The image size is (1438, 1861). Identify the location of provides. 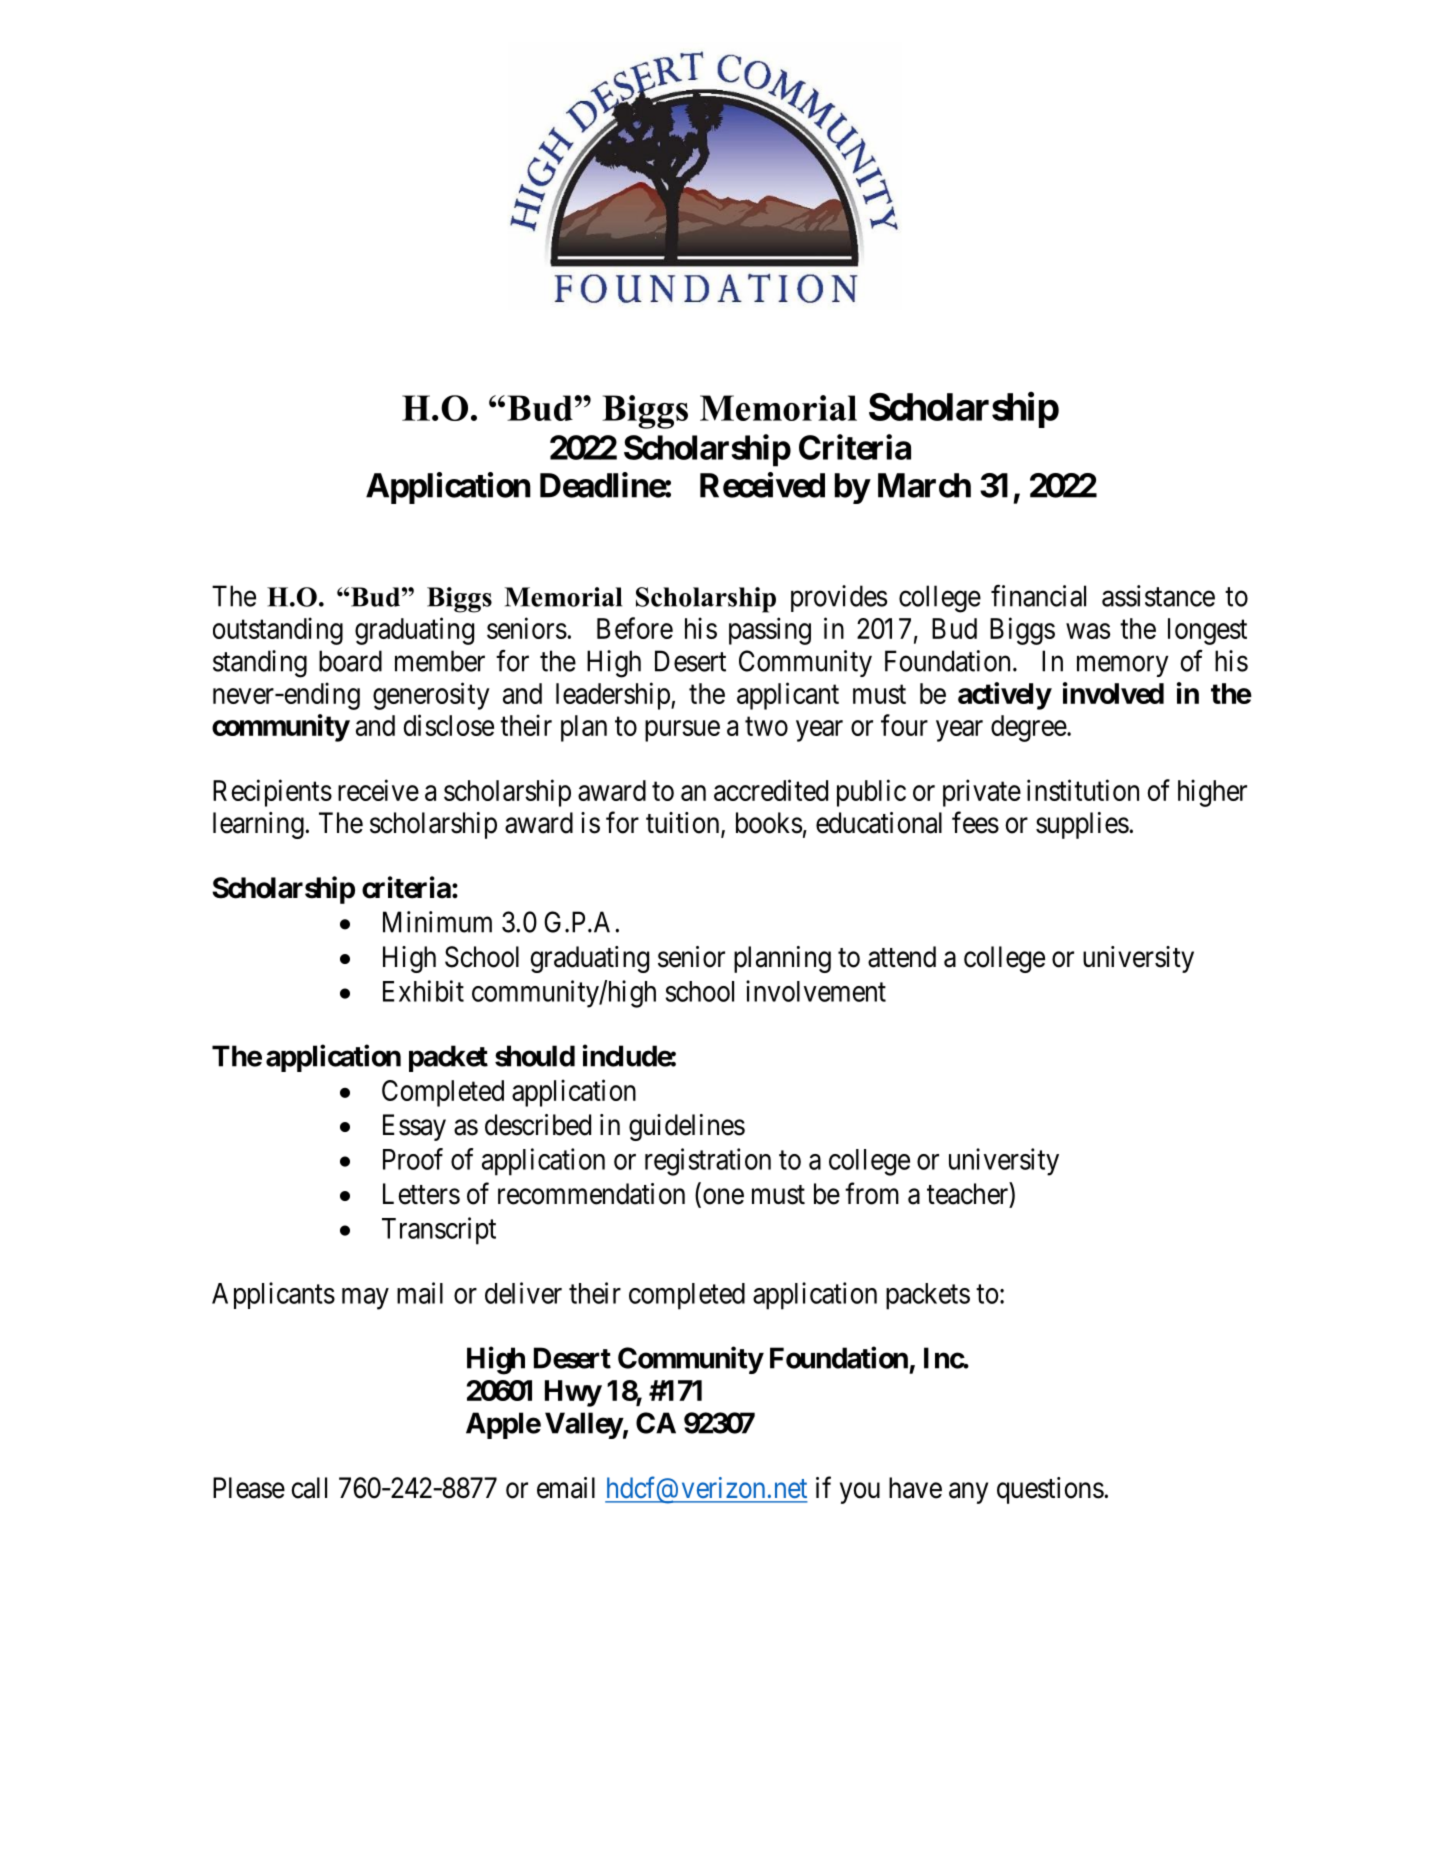
(839, 598).
